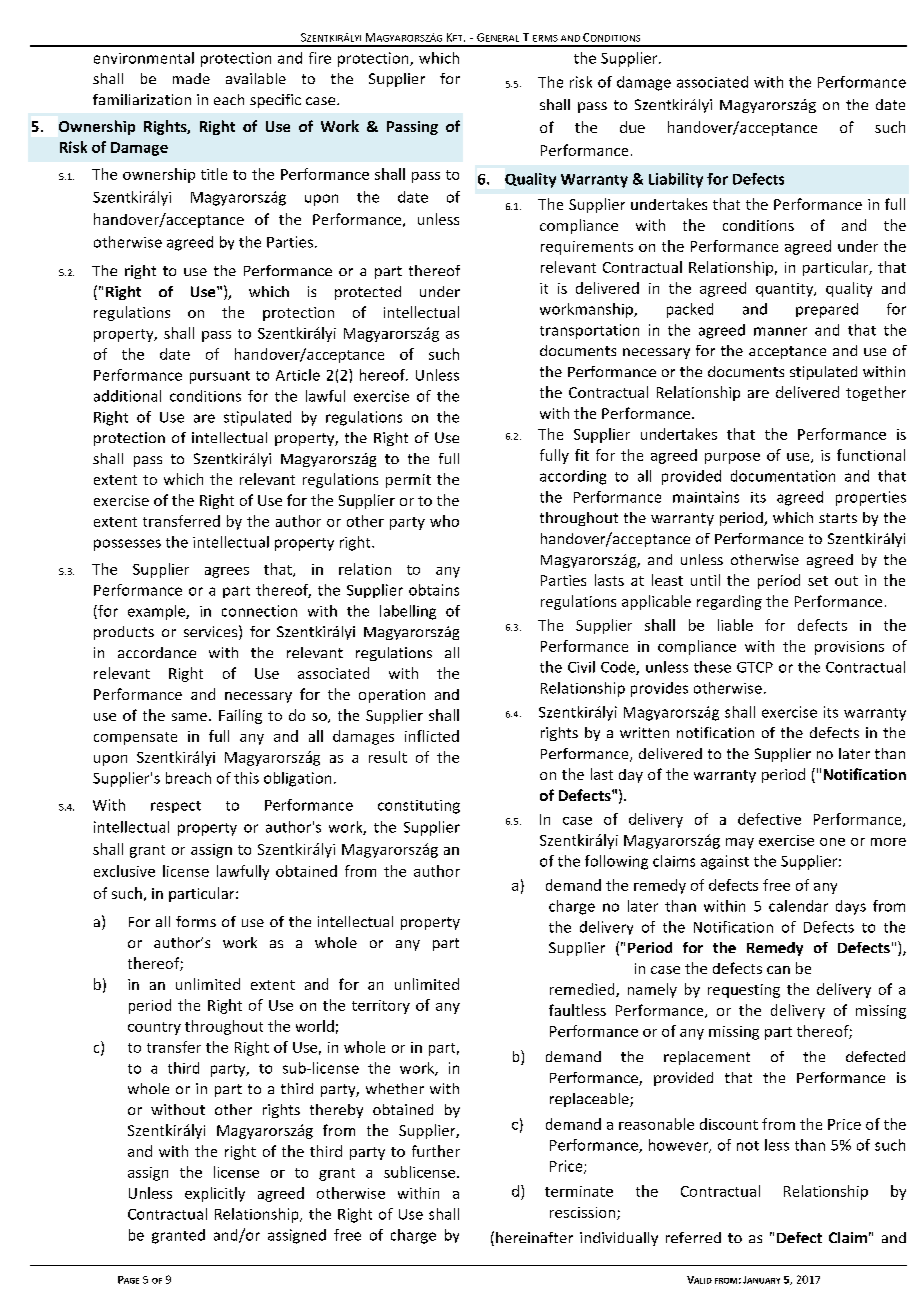  Describe the element at coordinates (589, 331) in the screenshot. I see `transportation` at that location.
